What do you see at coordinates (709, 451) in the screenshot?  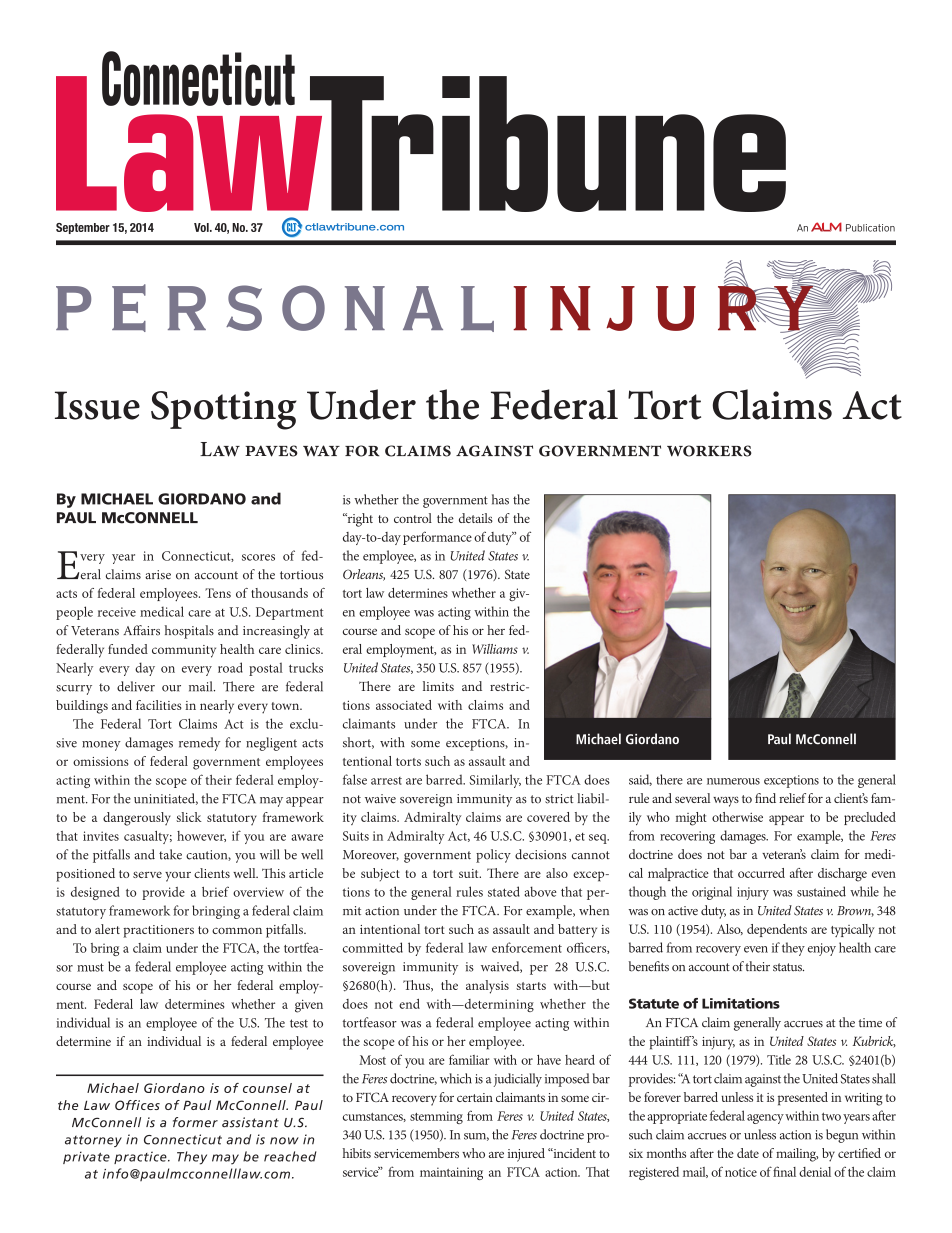 I see `workers` at bounding box center [709, 451].
